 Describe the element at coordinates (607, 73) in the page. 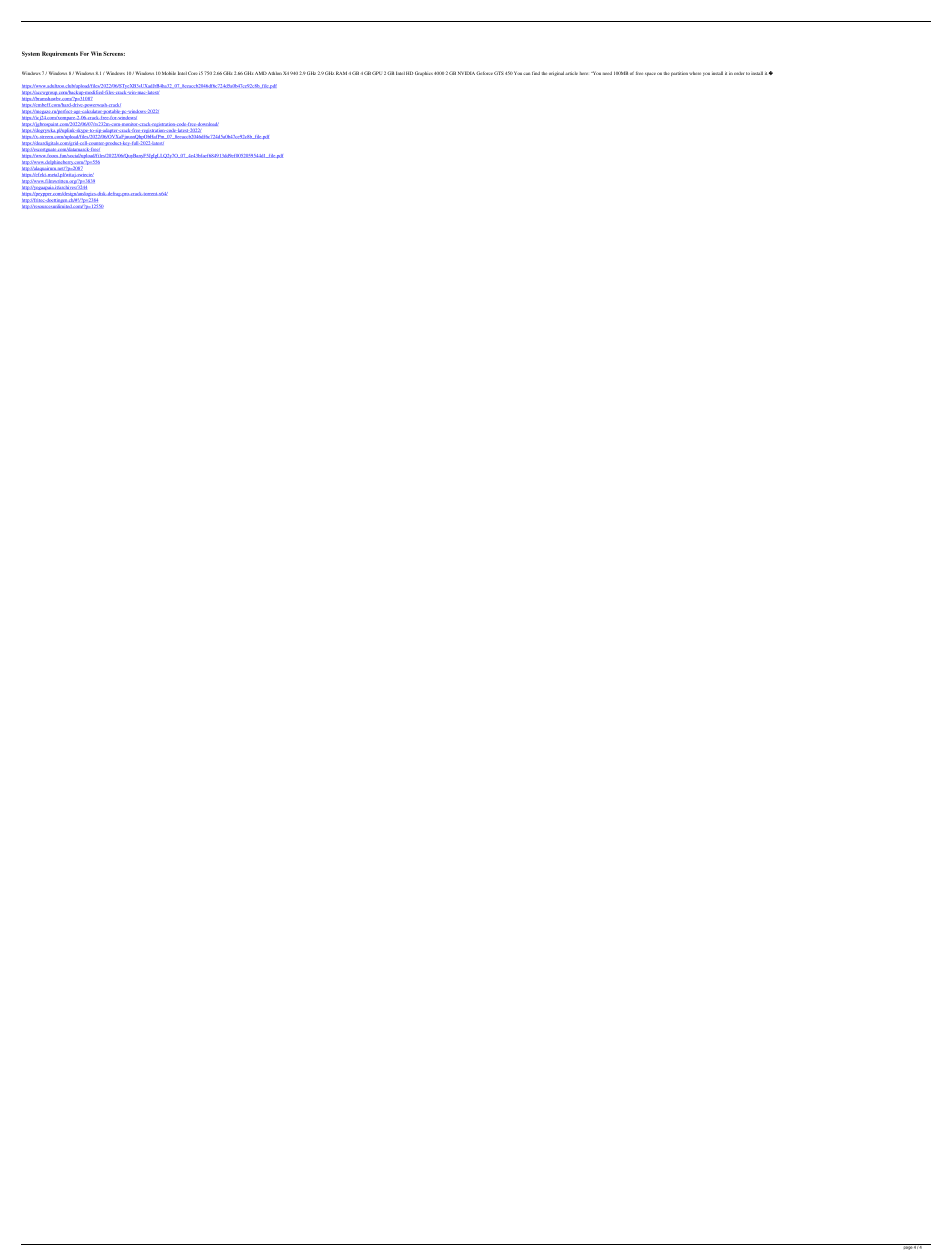

I see `need` at that location.
